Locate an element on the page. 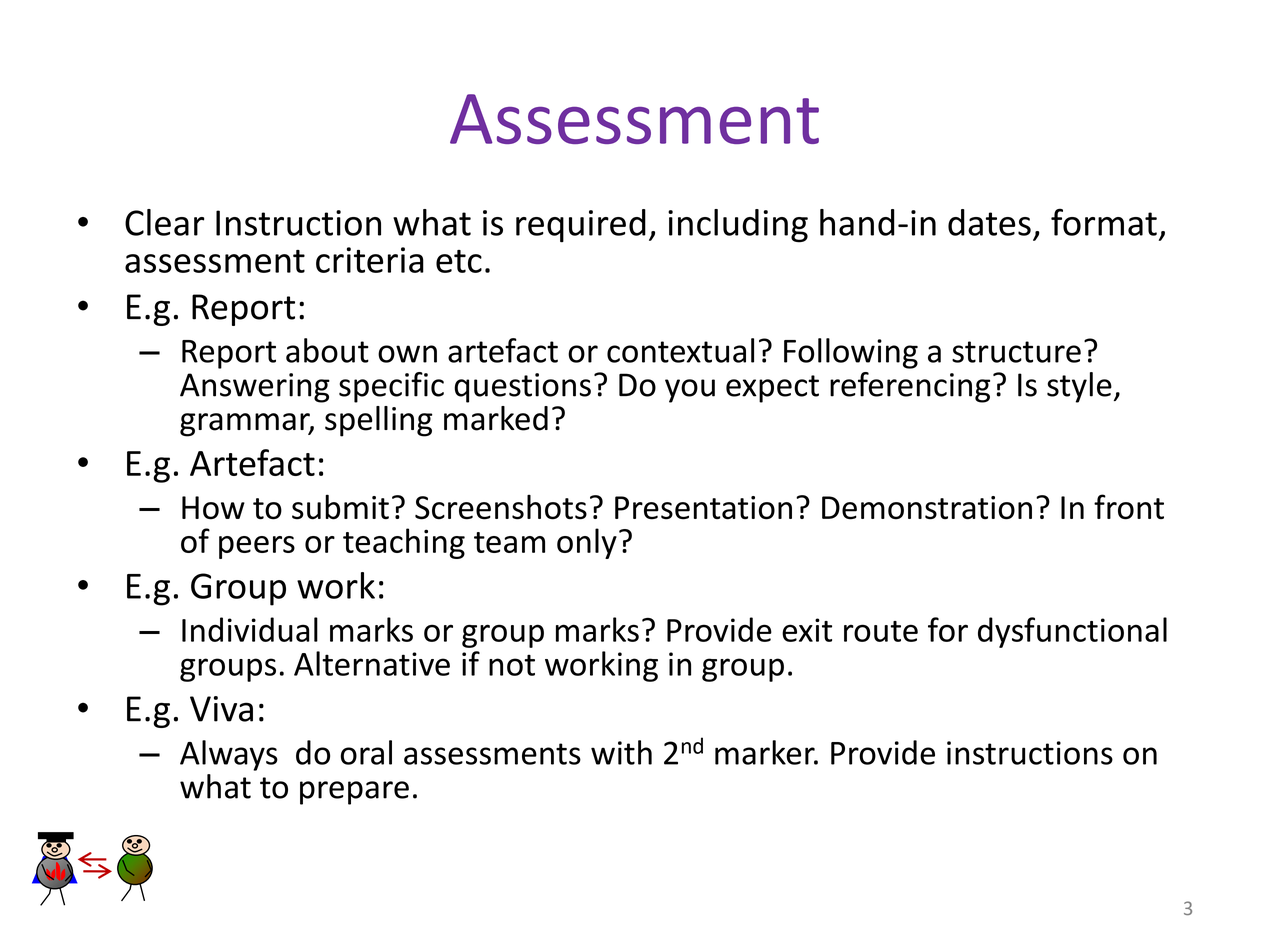 This page has width=1270, height=952. Demonstration is located at coordinates (927, 508).
